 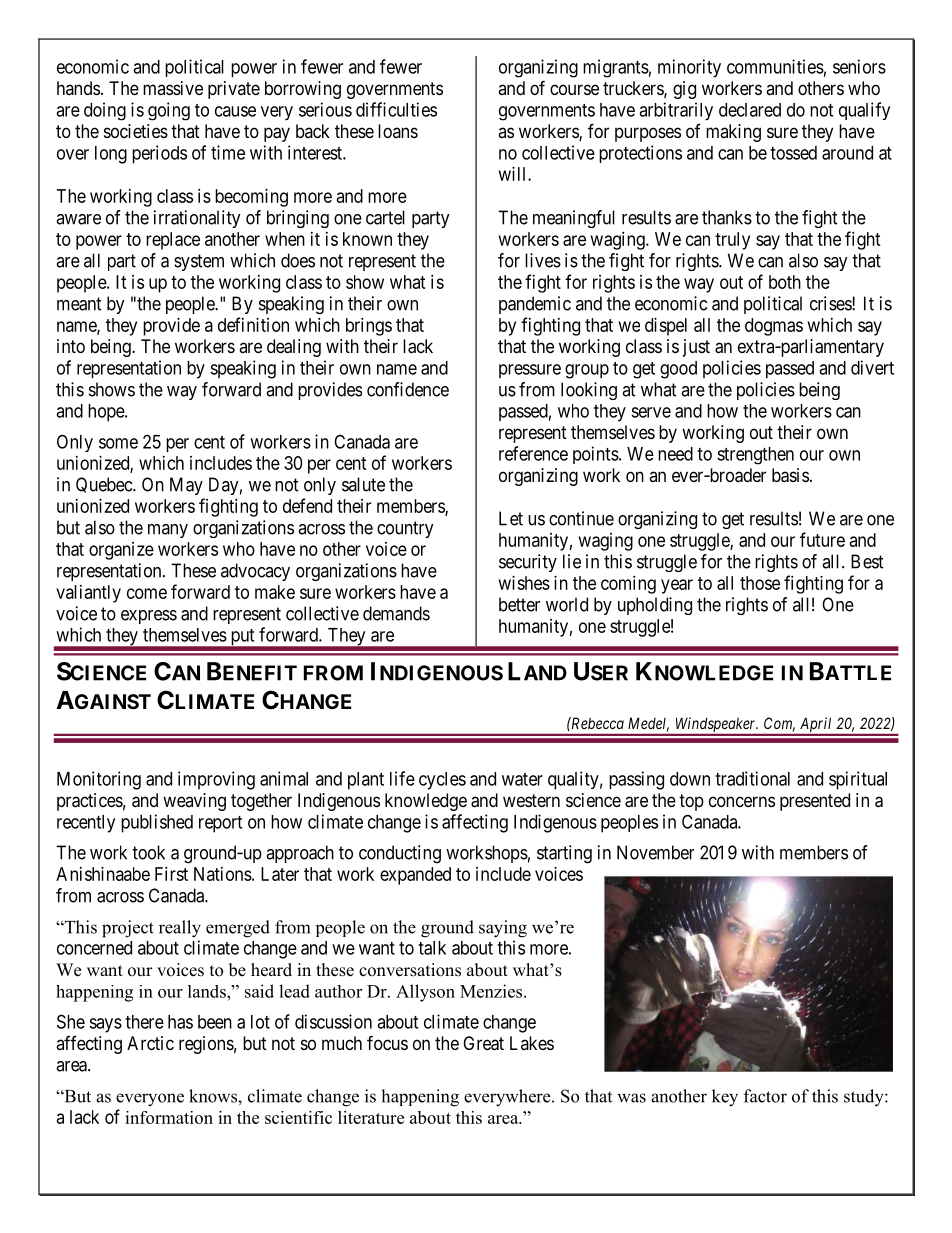 I want to click on definition, so click(x=253, y=324).
